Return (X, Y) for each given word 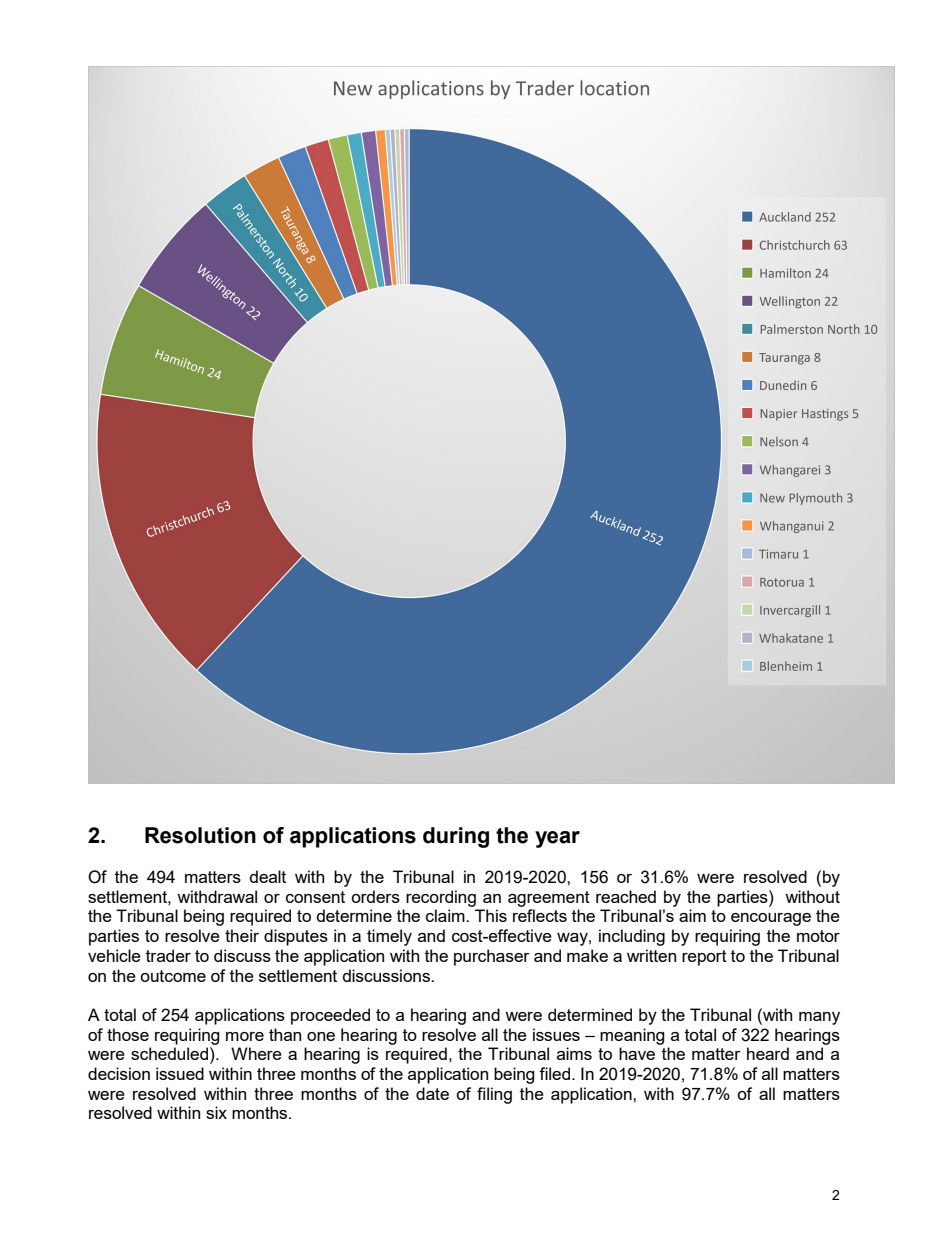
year (557, 839)
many (819, 1018)
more (245, 1036)
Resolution (200, 835)
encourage (771, 919)
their (242, 935)
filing (494, 1095)
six (216, 1112)
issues (556, 1034)
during (456, 837)
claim (446, 915)
